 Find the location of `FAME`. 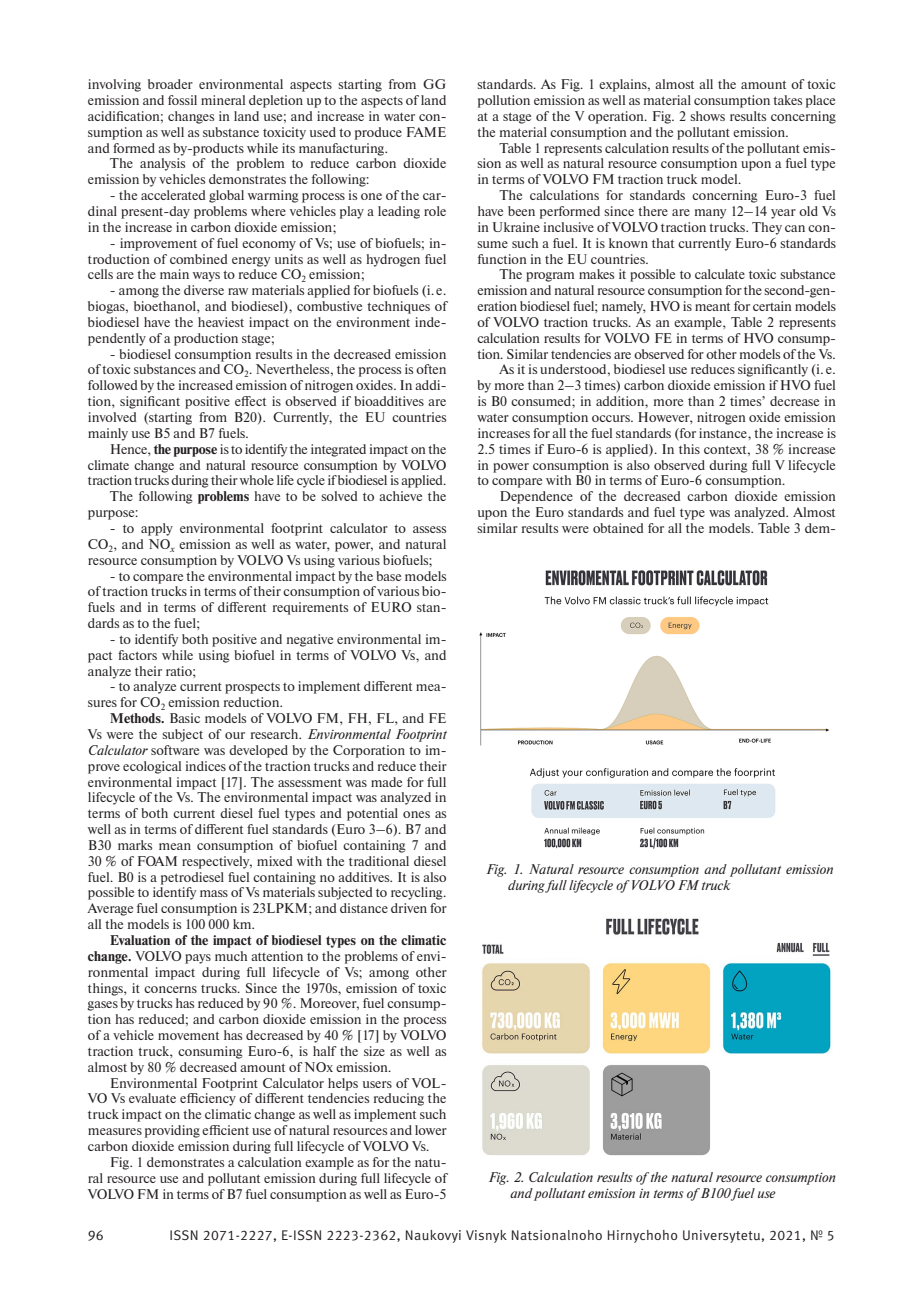

FAME is located at coordinates (426, 132).
